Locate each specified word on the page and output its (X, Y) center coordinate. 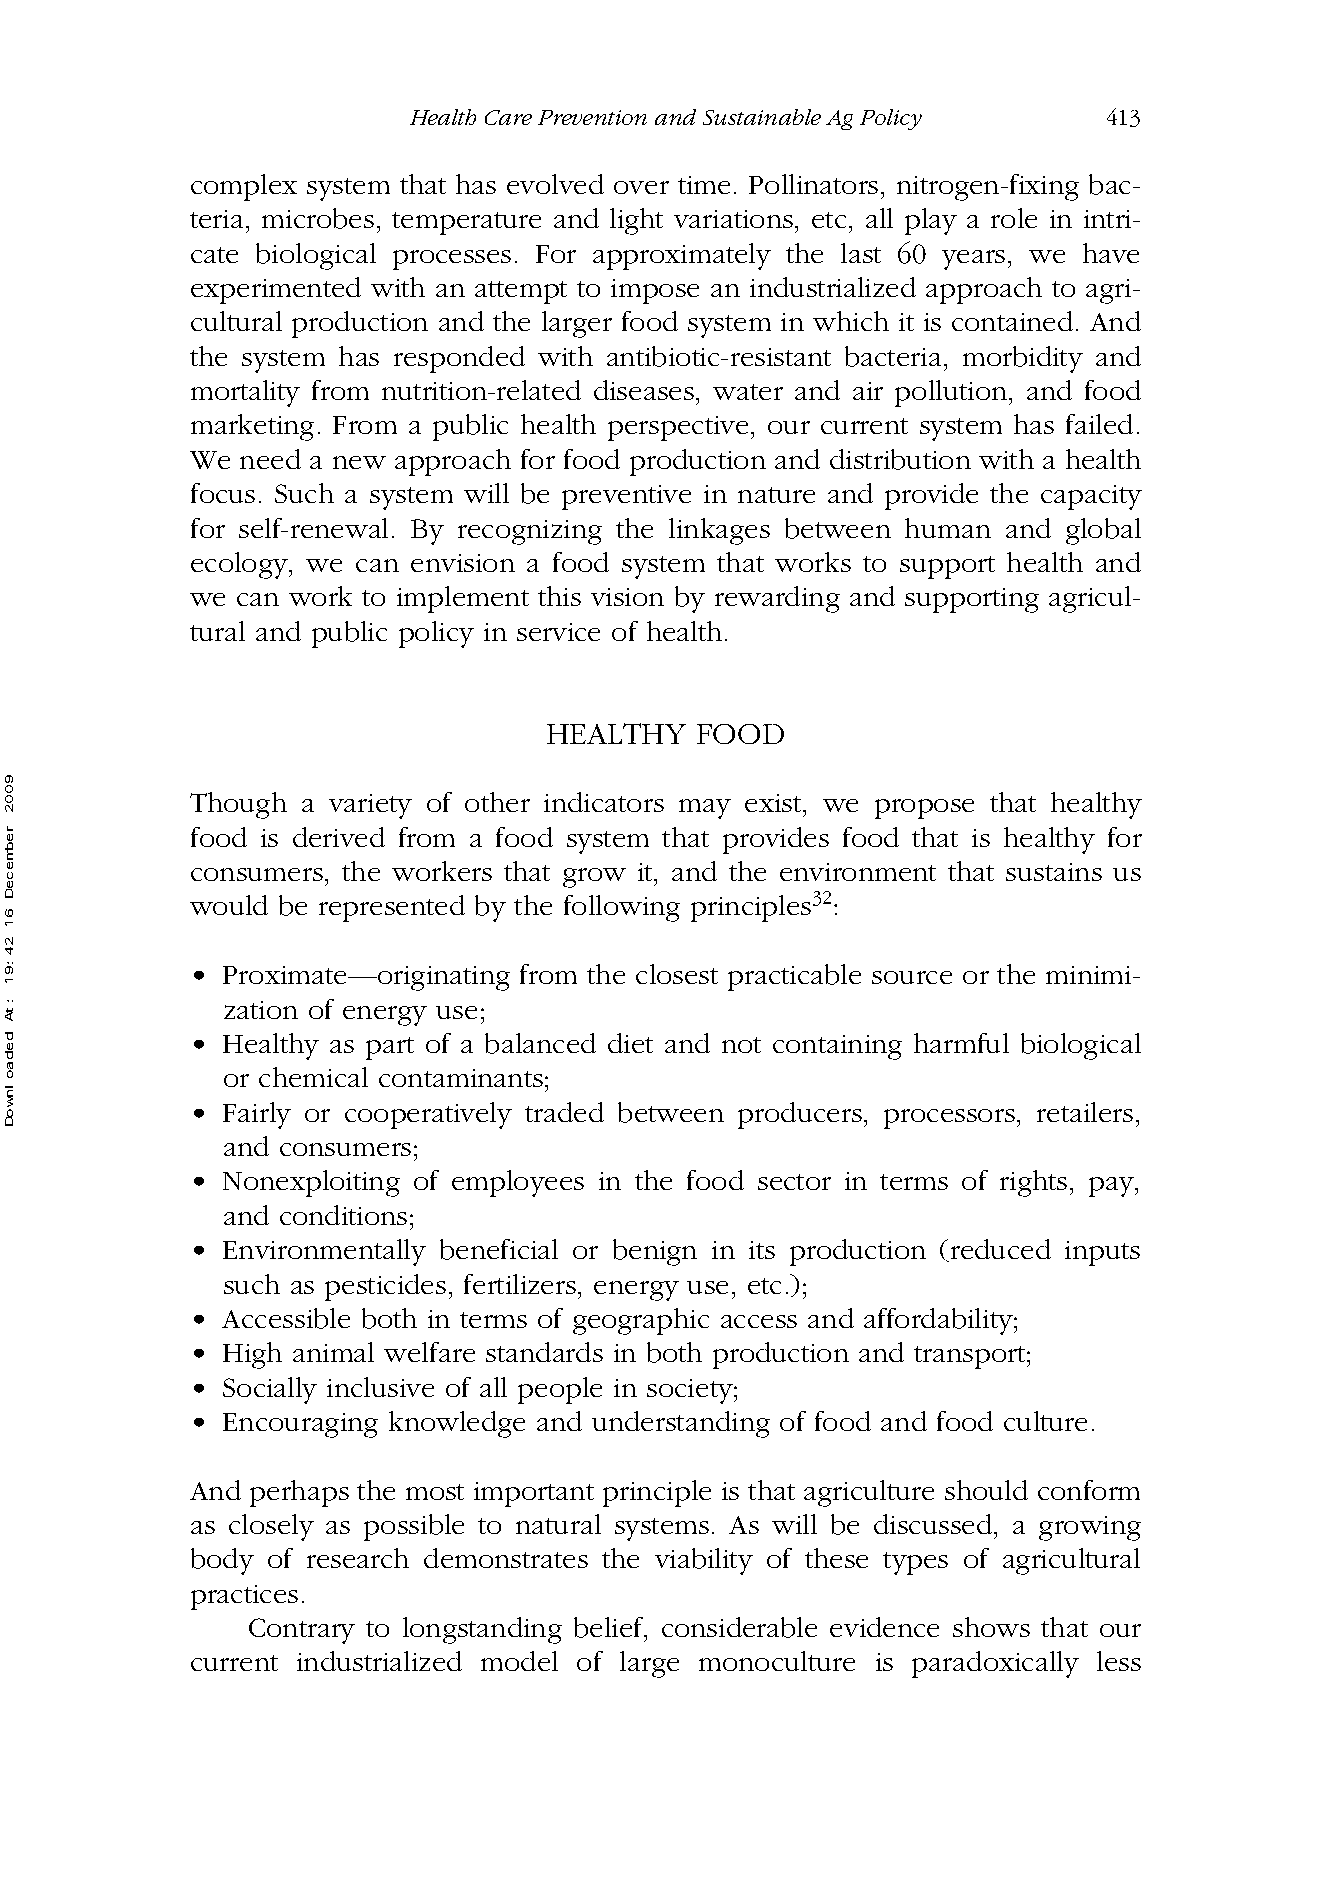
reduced (999, 1250)
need (270, 459)
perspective (678, 428)
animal (333, 1352)
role (1014, 218)
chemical (313, 1077)
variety (370, 806)
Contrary (302, 1631)
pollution (952, 393)
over (641, 187)
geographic (641, 1321)
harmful (961, 1043)
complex (244, 187)
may (705, 809)
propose (924, 809)
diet (630, 1043)
